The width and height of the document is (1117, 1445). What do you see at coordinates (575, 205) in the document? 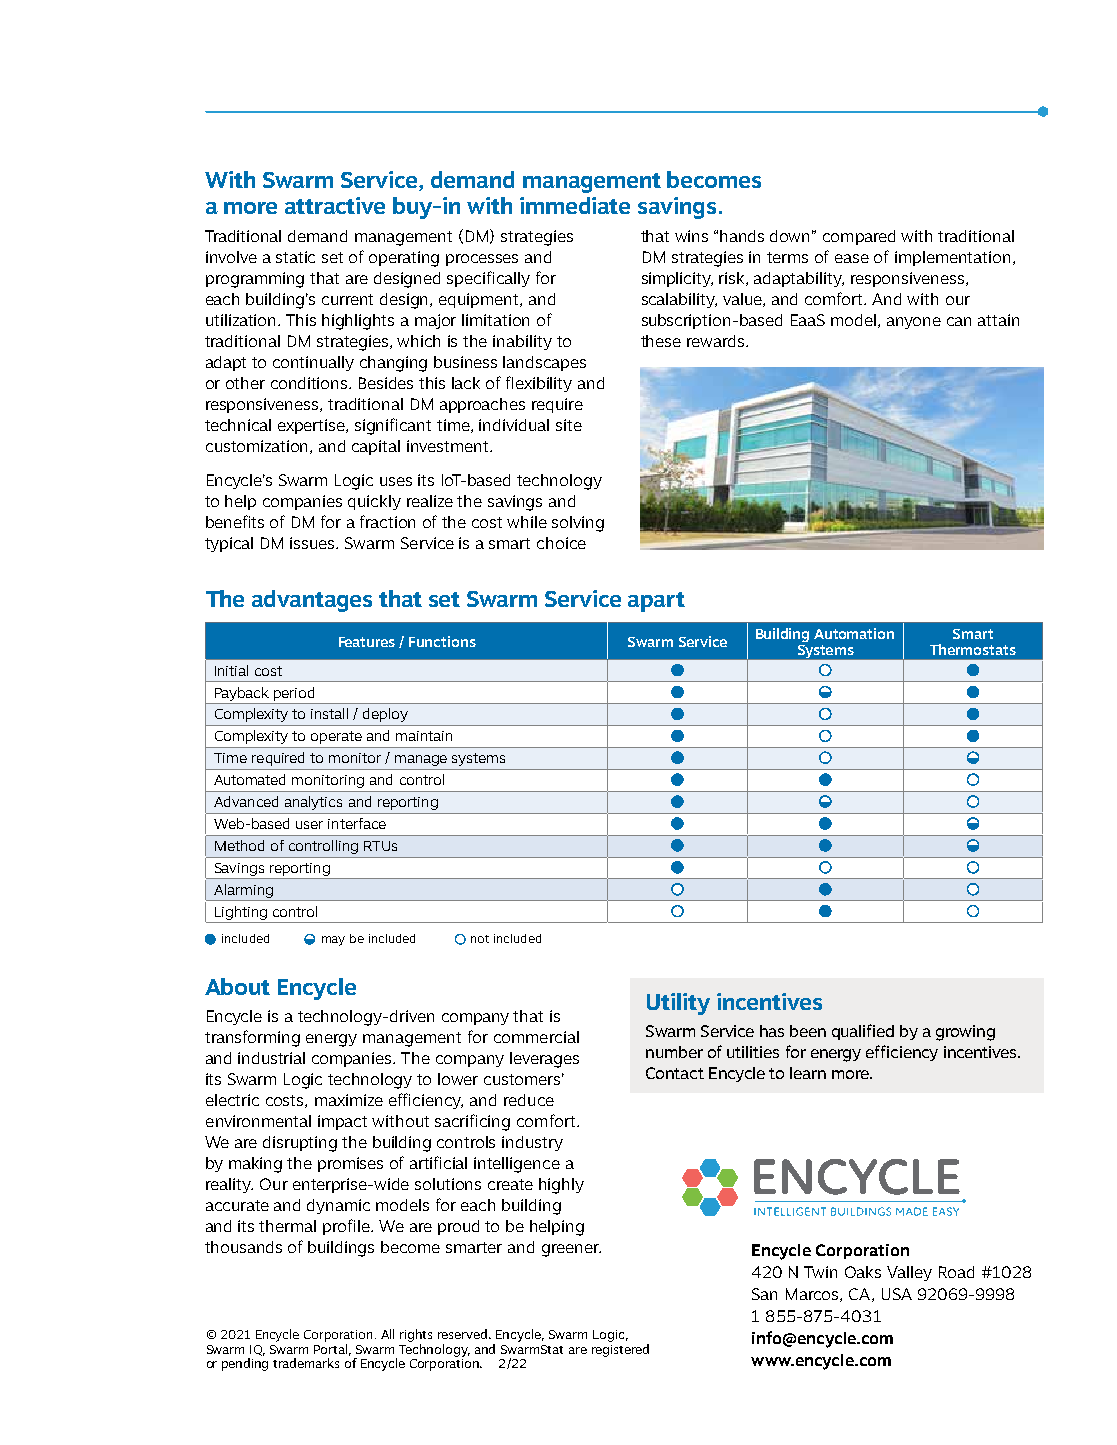
I see `immediate` at bounding box center [575, 205].
